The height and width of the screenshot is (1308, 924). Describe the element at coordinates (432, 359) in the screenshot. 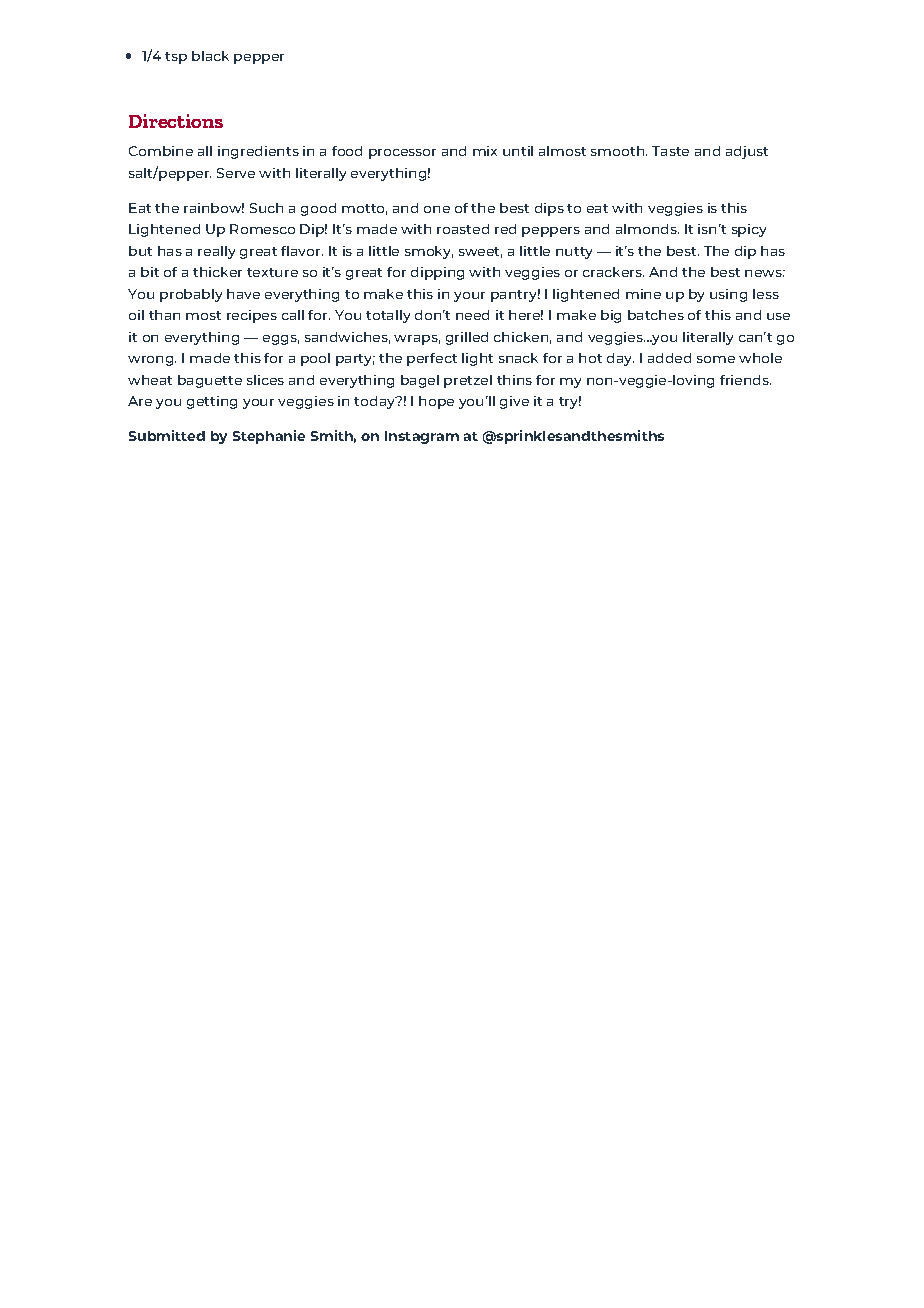

I see `perfect` at that location.
